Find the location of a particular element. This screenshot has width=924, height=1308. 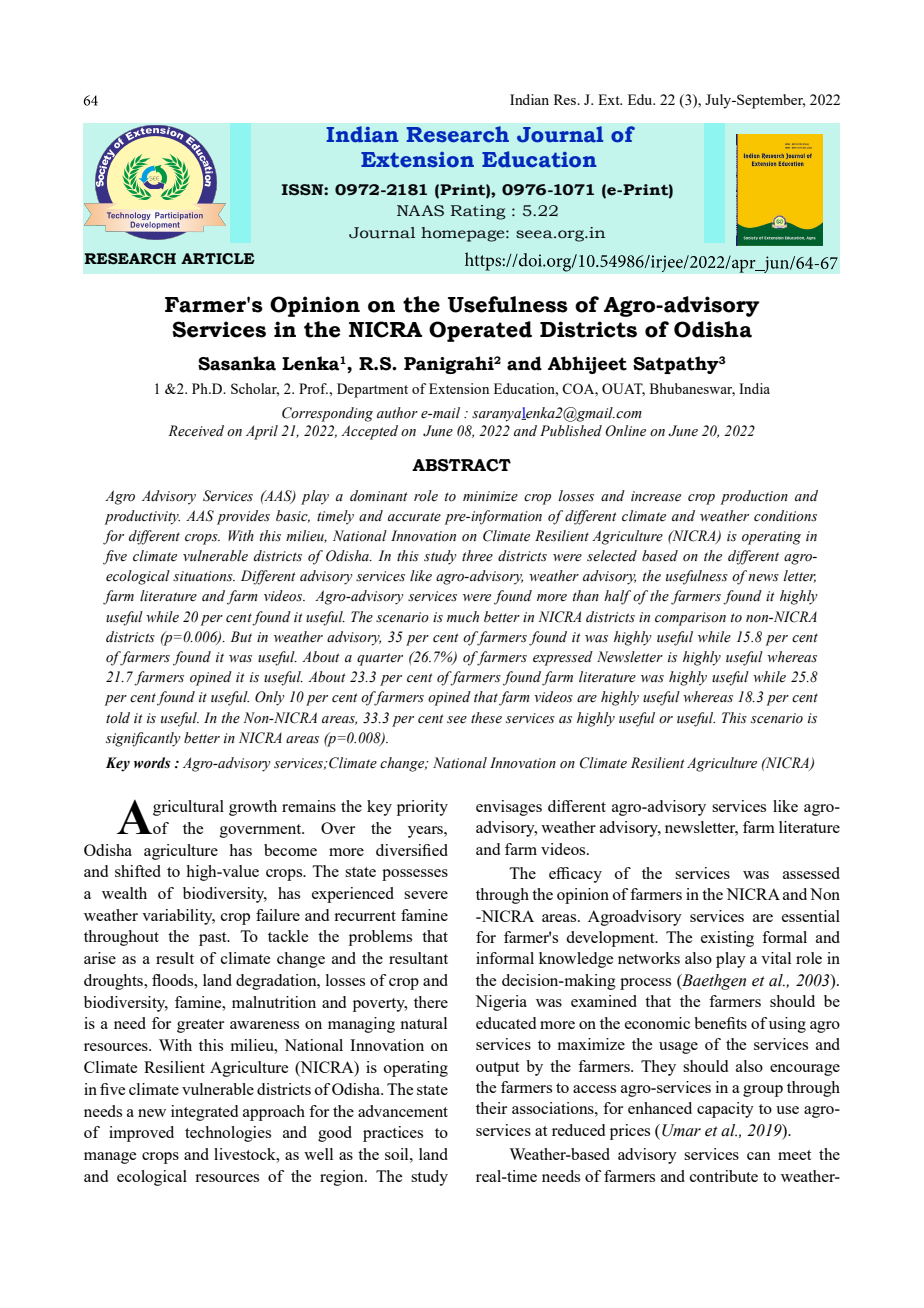

Operated is located at coordinates (480, 331).
